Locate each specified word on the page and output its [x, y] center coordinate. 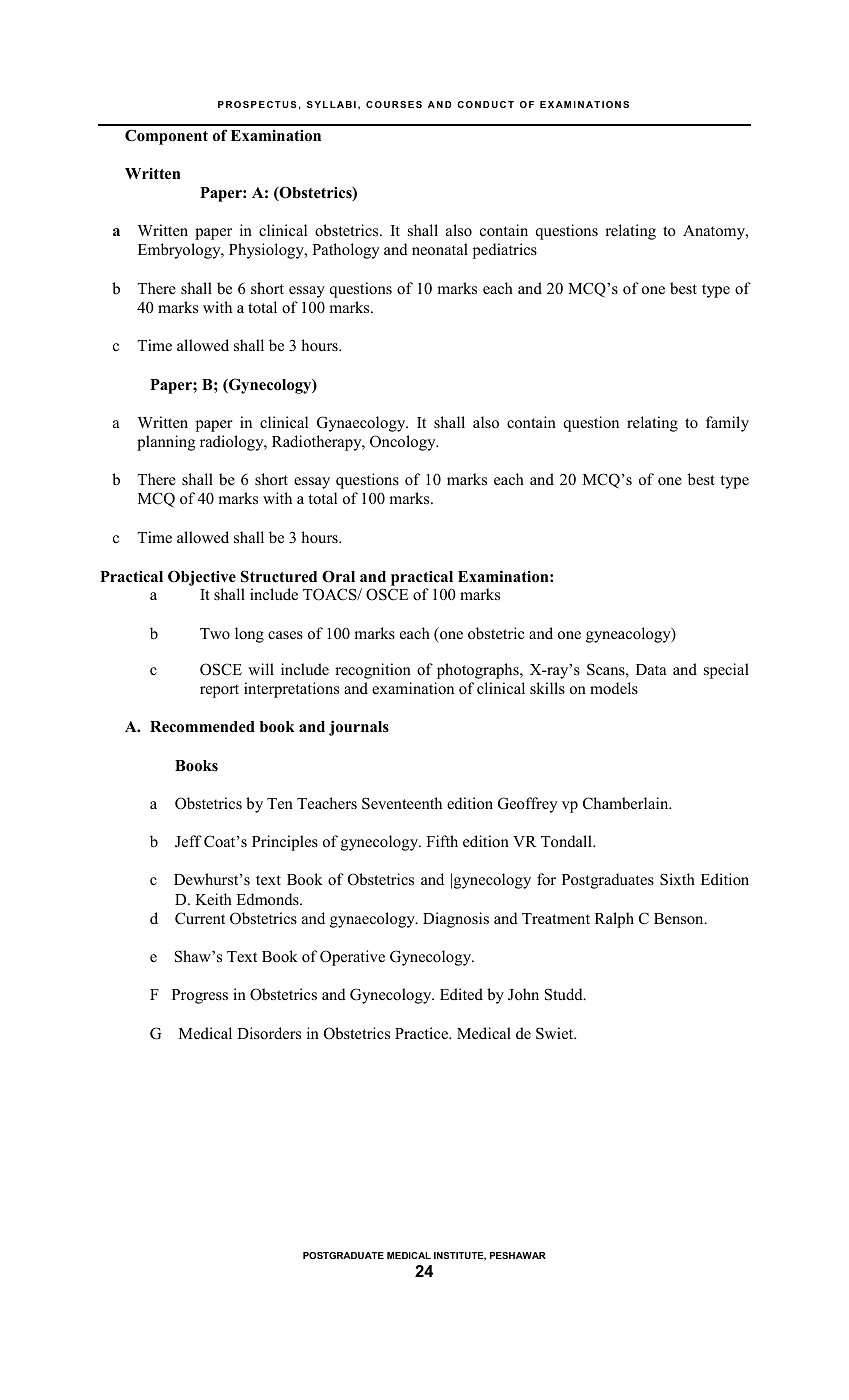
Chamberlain [627, 803]
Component [166, 137]
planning [166, 443]
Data [651, 669]
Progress [200, 996]
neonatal [440, 249]
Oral [338, 577]
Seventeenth [402, 803]
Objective [202, 578]
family [727, 424]
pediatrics [505, 251]
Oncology [404, 443]
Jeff [188, 841]
